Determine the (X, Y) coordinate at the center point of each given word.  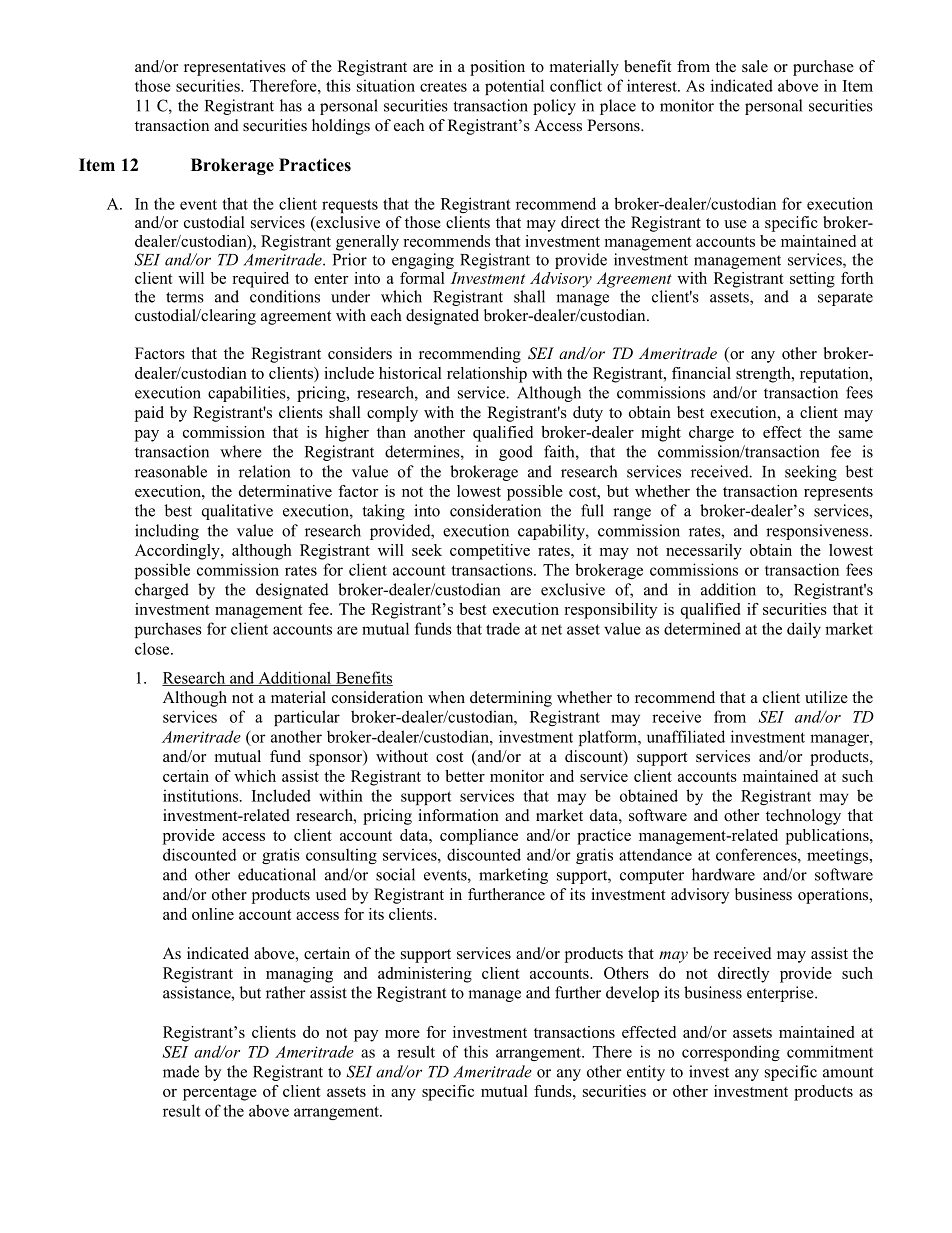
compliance (479, 837)
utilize (826, 697)
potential (514, 87)
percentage (220, 1094)
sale (755, 66)
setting (812, 280)
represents (838, 494)
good (516, 453)
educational (277, 874)
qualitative (237, 512)
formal (422, 278)
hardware (723, 874)
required (260, 280)
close (153, 648)
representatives (235, 68)
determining (511, 699)
